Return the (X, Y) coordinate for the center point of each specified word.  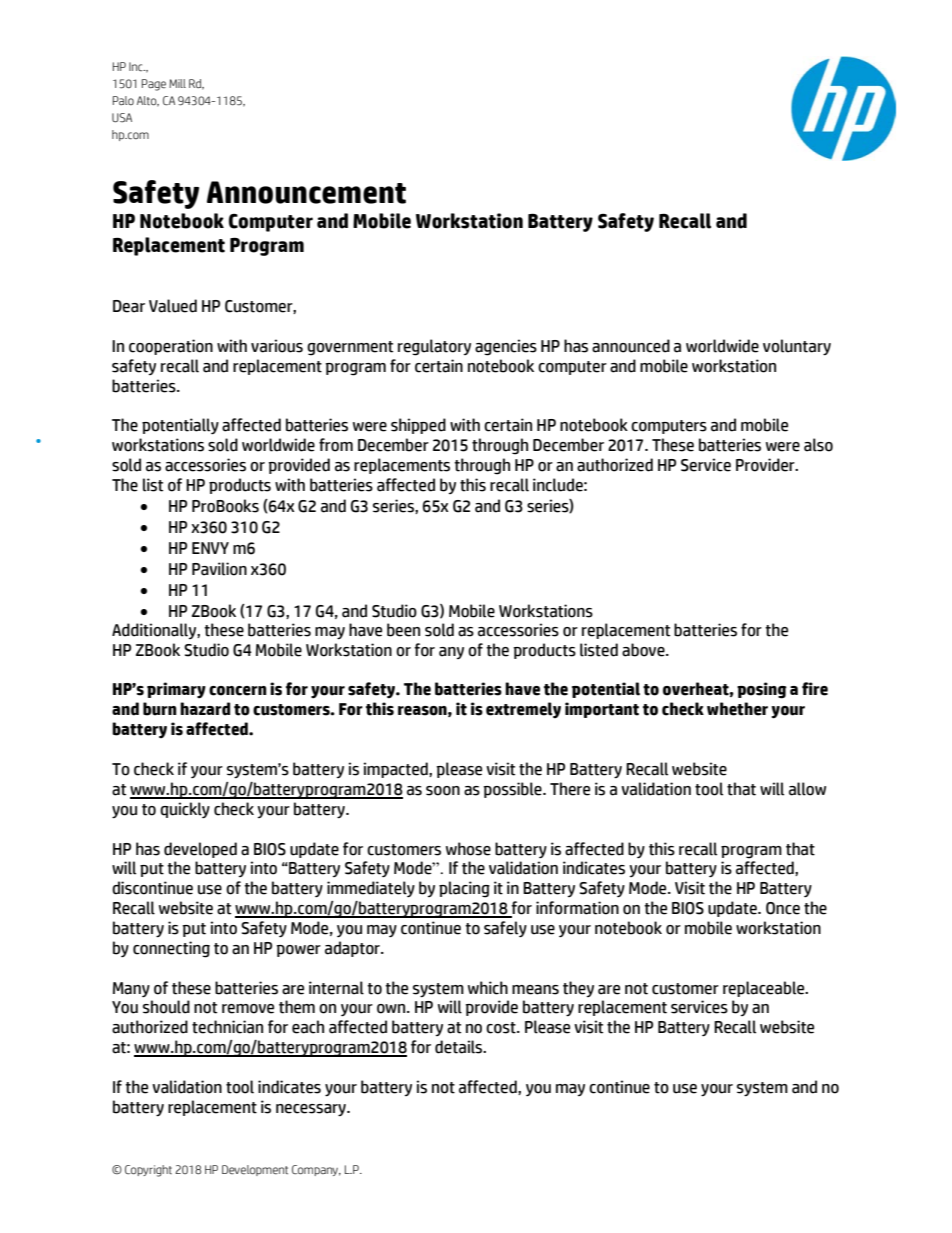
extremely (523, 710)
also (818, 445)
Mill (177, 83)
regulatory (434, 347)
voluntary (797, 347)
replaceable (765, 989)
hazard (205, 709)
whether (737, 709)
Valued (173, 306)
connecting (171, 949)
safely (505, 929)
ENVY (210, 548)
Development (255, 1170)
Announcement (306, 192)
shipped (418, 426)
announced (631, 346)
